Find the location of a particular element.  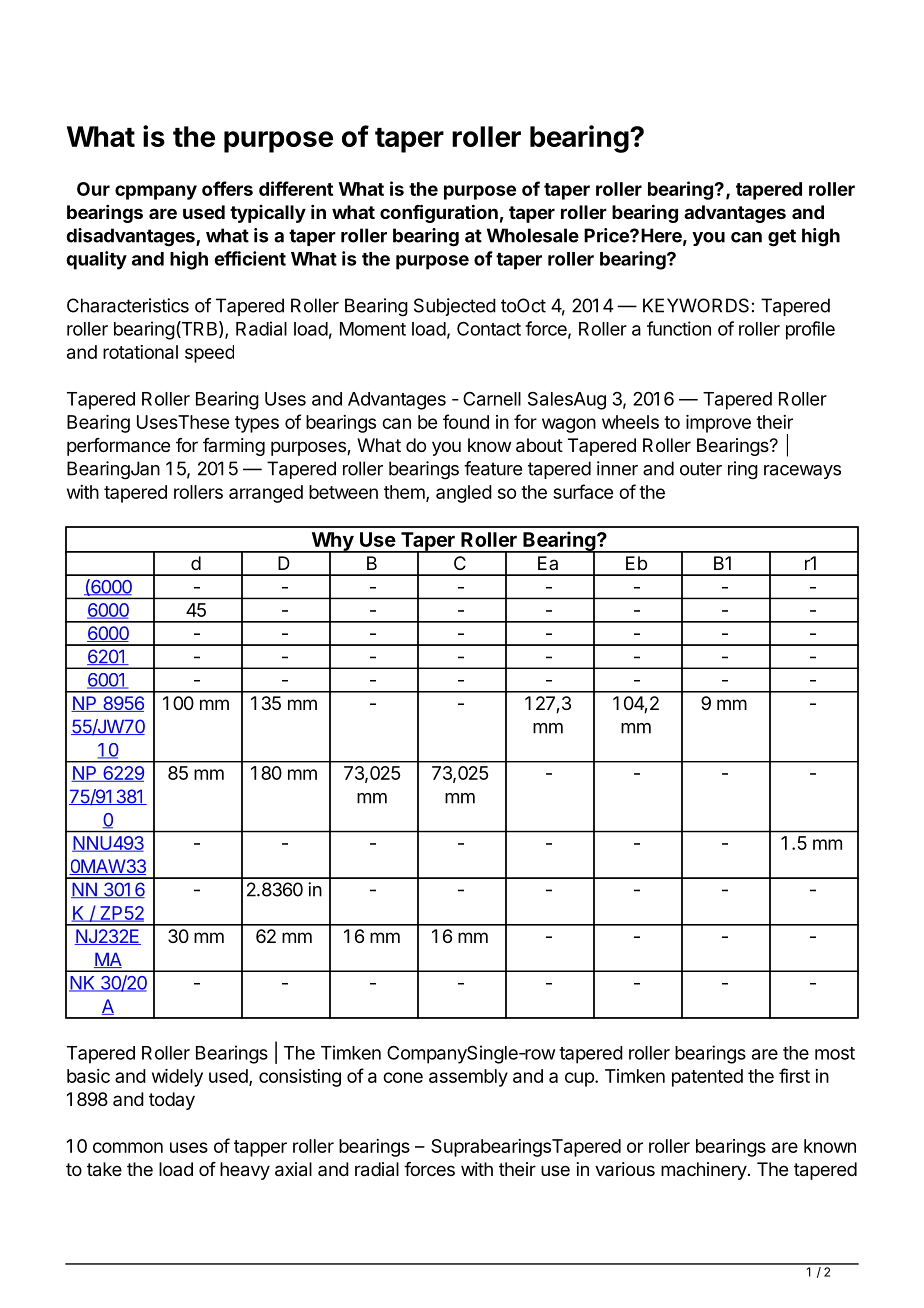

Why is located at coordinates (332, 542).
